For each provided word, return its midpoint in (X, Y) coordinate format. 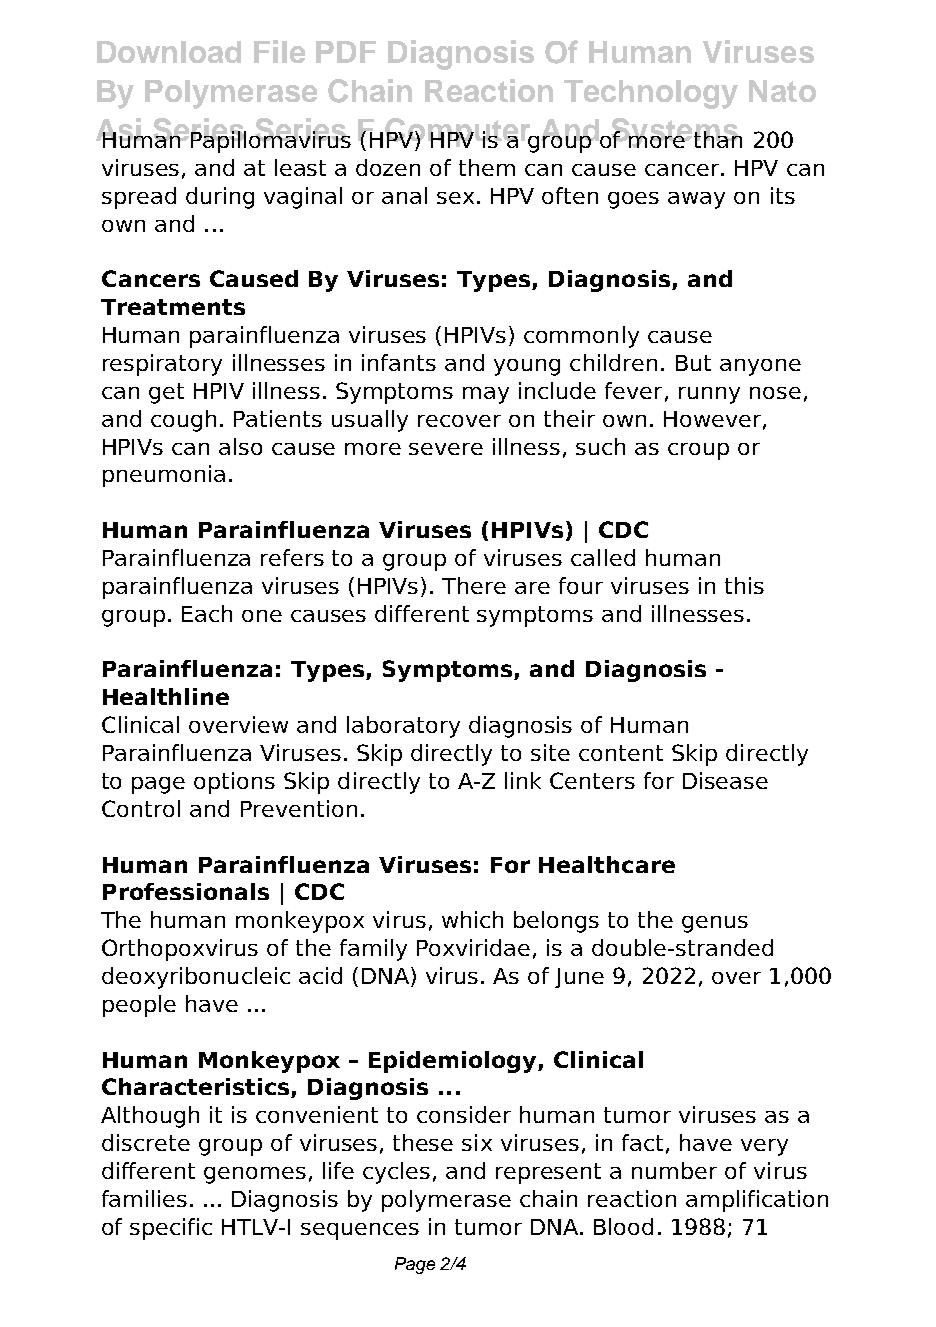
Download (169, 52)
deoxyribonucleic (196, 978)
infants (399, 362)
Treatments (173, 307)
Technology (651, 94)
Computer (459, 133)
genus (715, 924)
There (474, 585)
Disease (725, 780)
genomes (255, 1175)
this (744, 585)
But (693, 363)
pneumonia (164, 476)
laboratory (403, 727)
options (234, 783)
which (472, 919)
